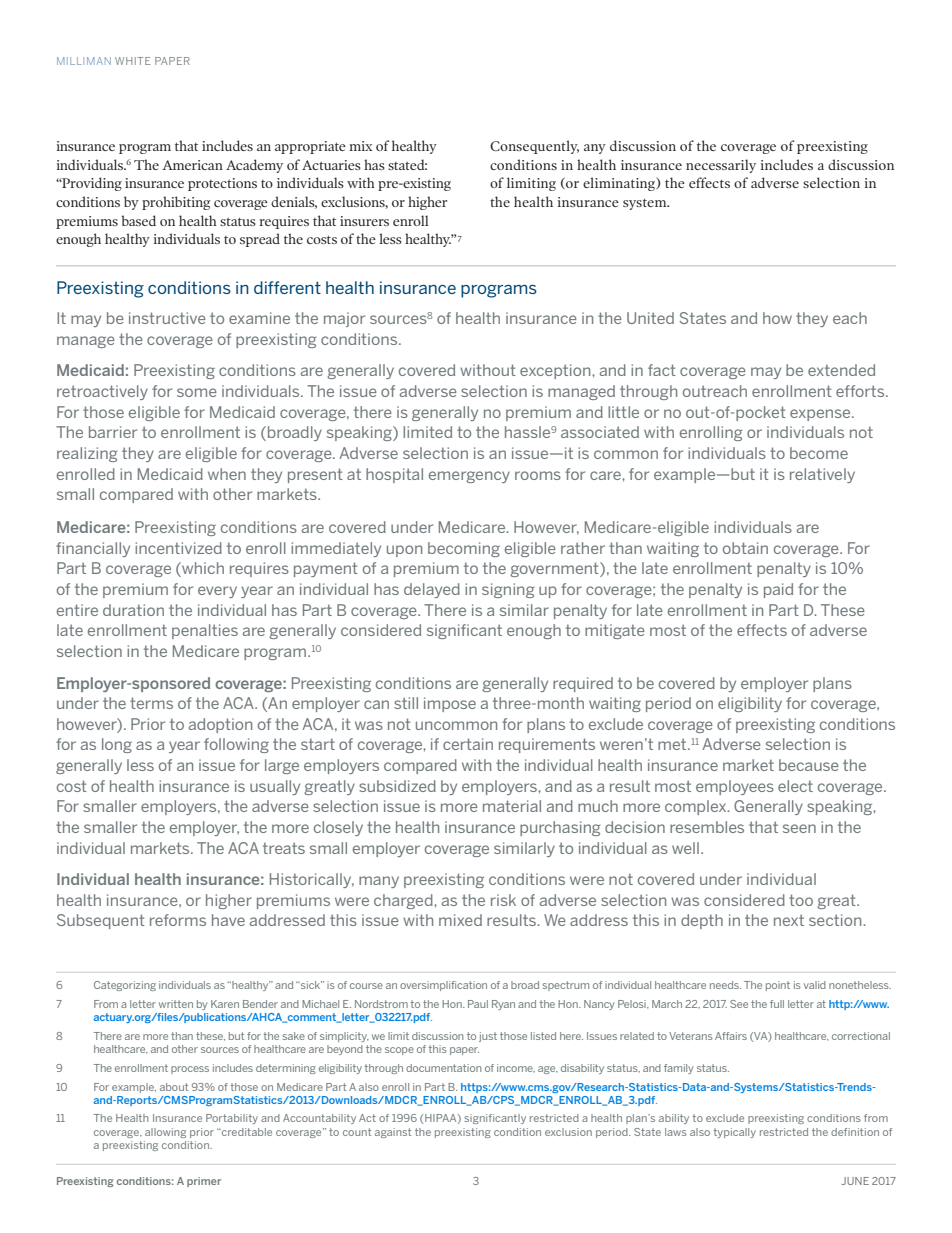 The height and width of the page is (1233, 952). I want to click on WHITE, so click(132, 61).
